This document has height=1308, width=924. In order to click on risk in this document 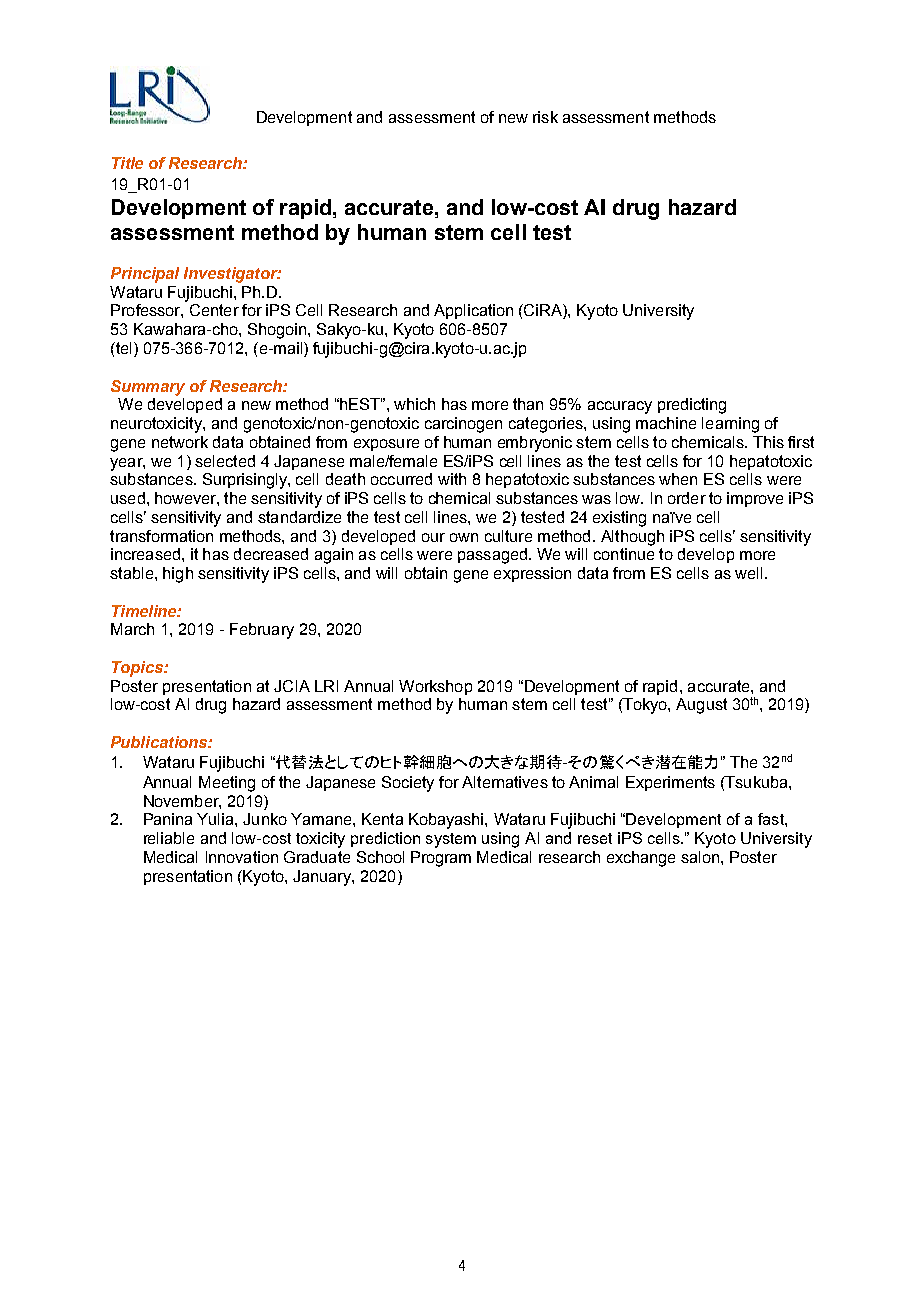, I will do `click(545, 117)`.
